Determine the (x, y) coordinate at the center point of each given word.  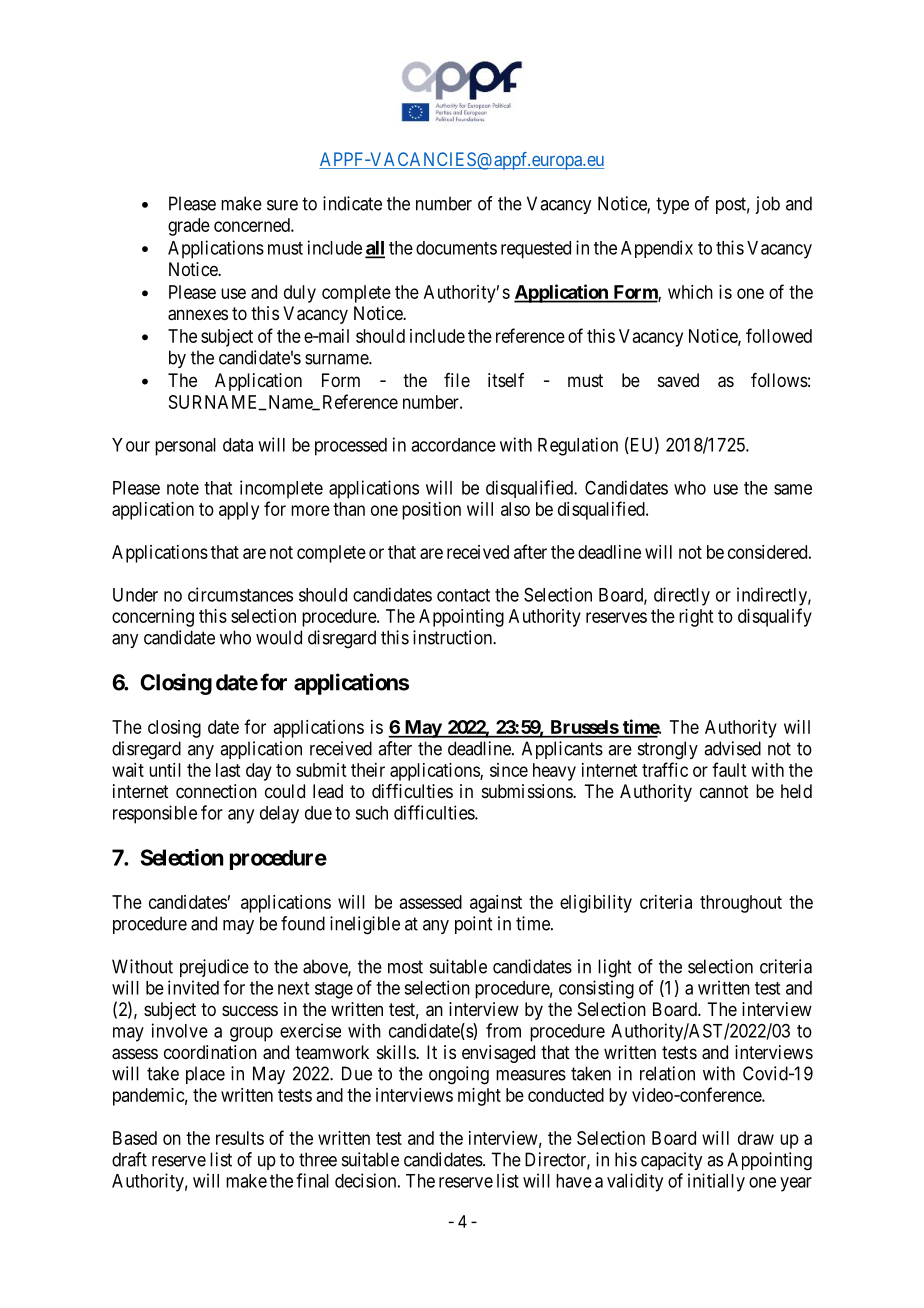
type (672, 205)
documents (456, 248)
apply (239, 511)
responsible (155, 814)
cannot (724, 791)
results (240, 1138)
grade (189, 227)
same (793, 489)
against (496, 904)
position (431, 511)
